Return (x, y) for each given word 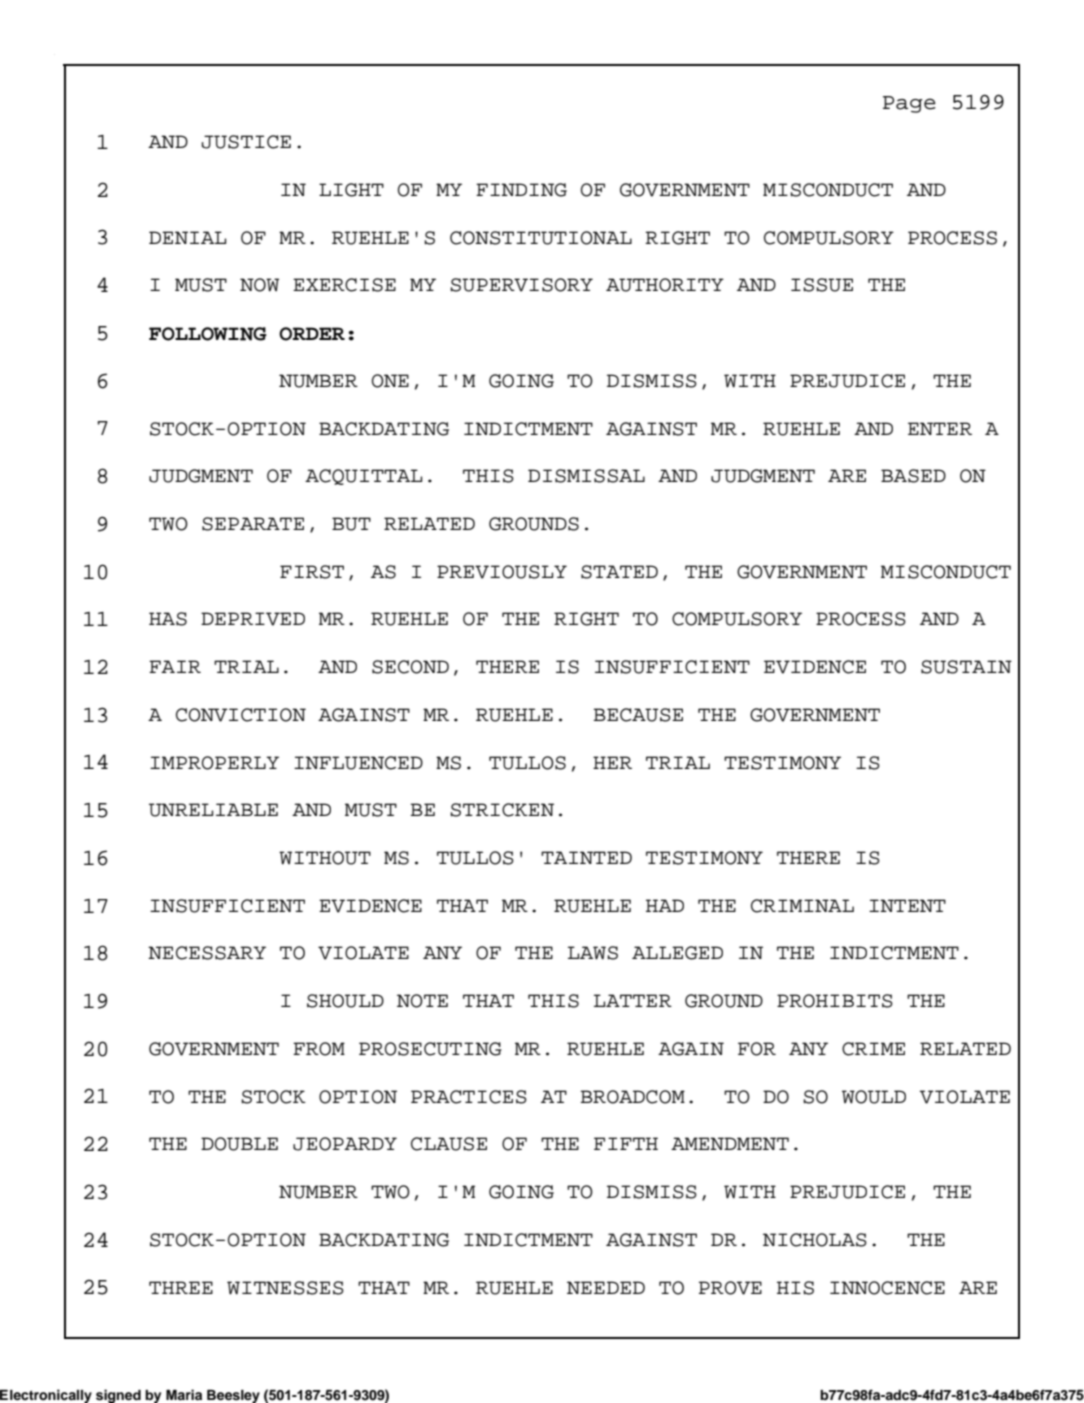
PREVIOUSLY (502, 572)
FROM (319, 1049)
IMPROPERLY (214, 763)
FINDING (521, 190)
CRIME (873, 1049)
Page (909, 104)
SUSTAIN (966, 667)
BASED (913, 476)
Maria (184, 1394)
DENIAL (187, 237)
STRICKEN (502, 810)
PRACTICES (469, 1097)
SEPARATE (253, 524)
